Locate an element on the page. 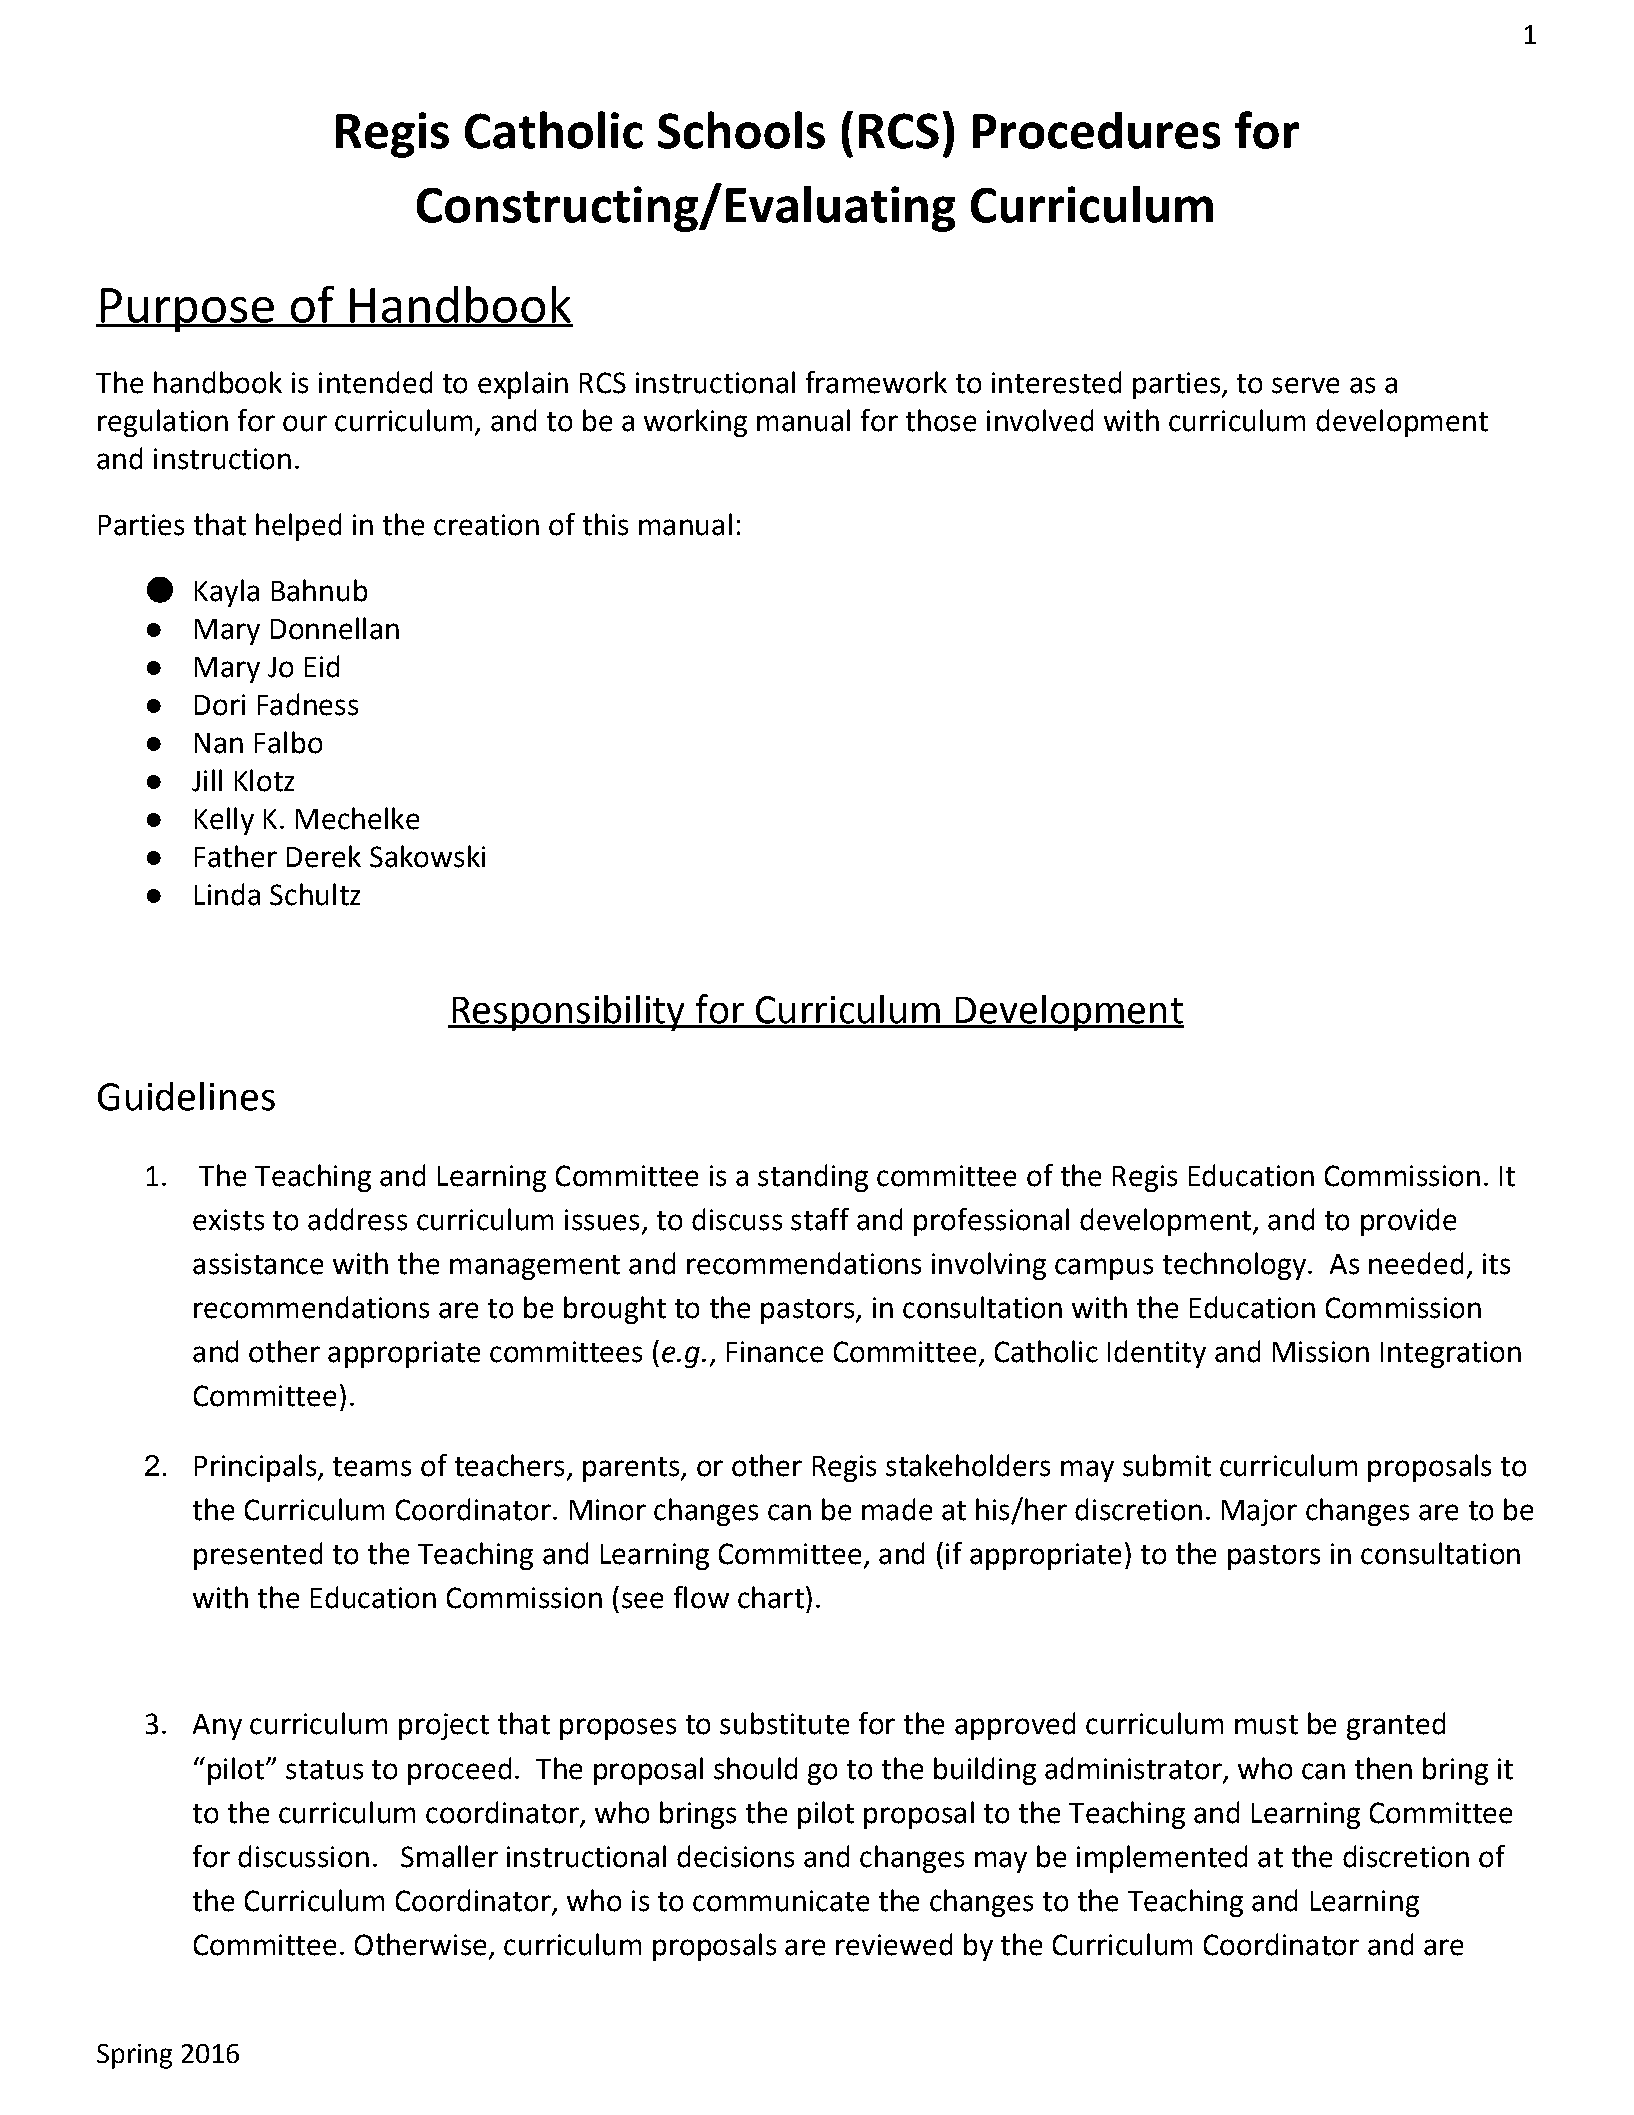 This image has width=1634, height=2115. standing is located at coordinates (813, 1178).
